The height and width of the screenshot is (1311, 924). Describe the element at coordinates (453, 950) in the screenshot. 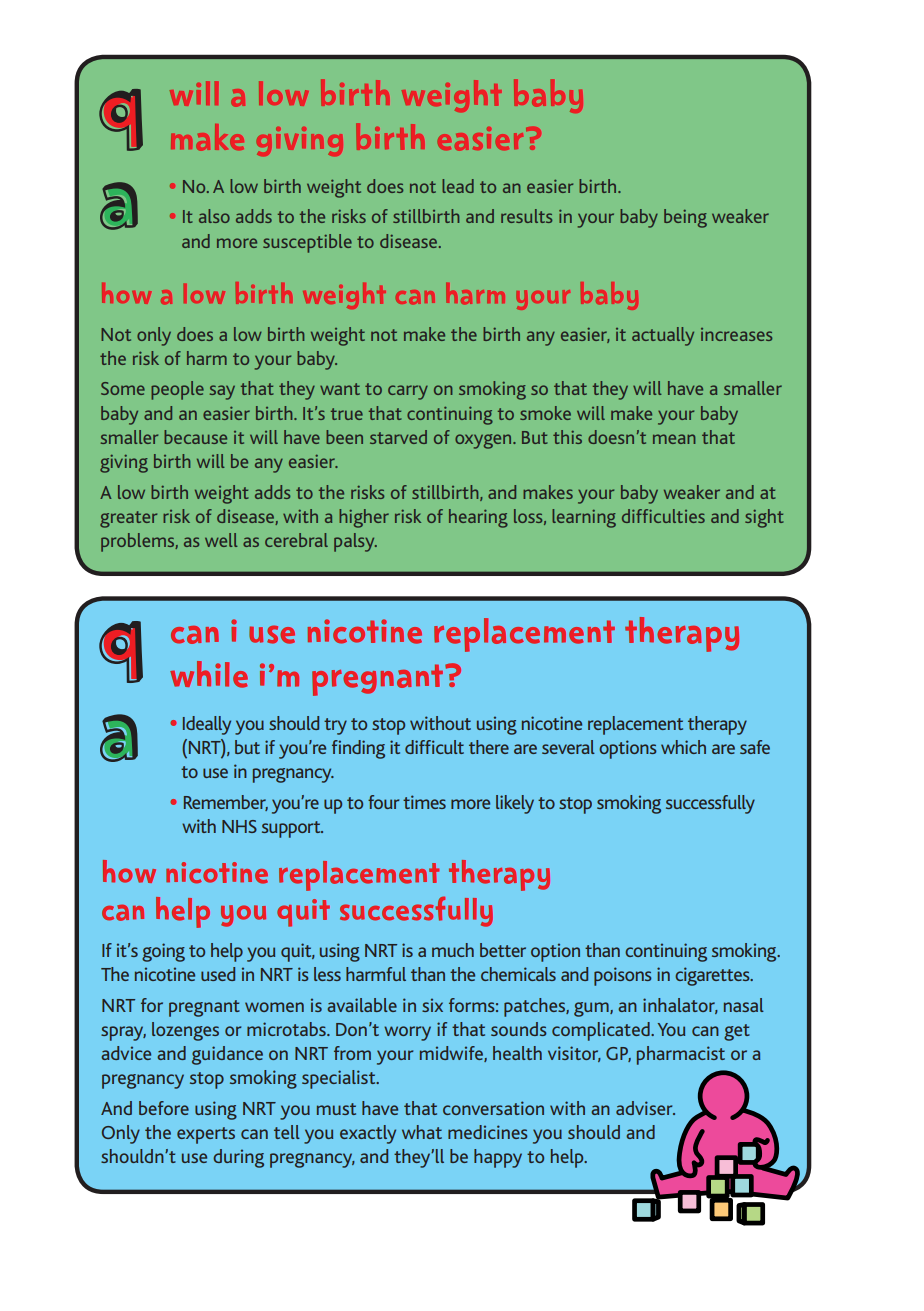

I see `much` at that location.
